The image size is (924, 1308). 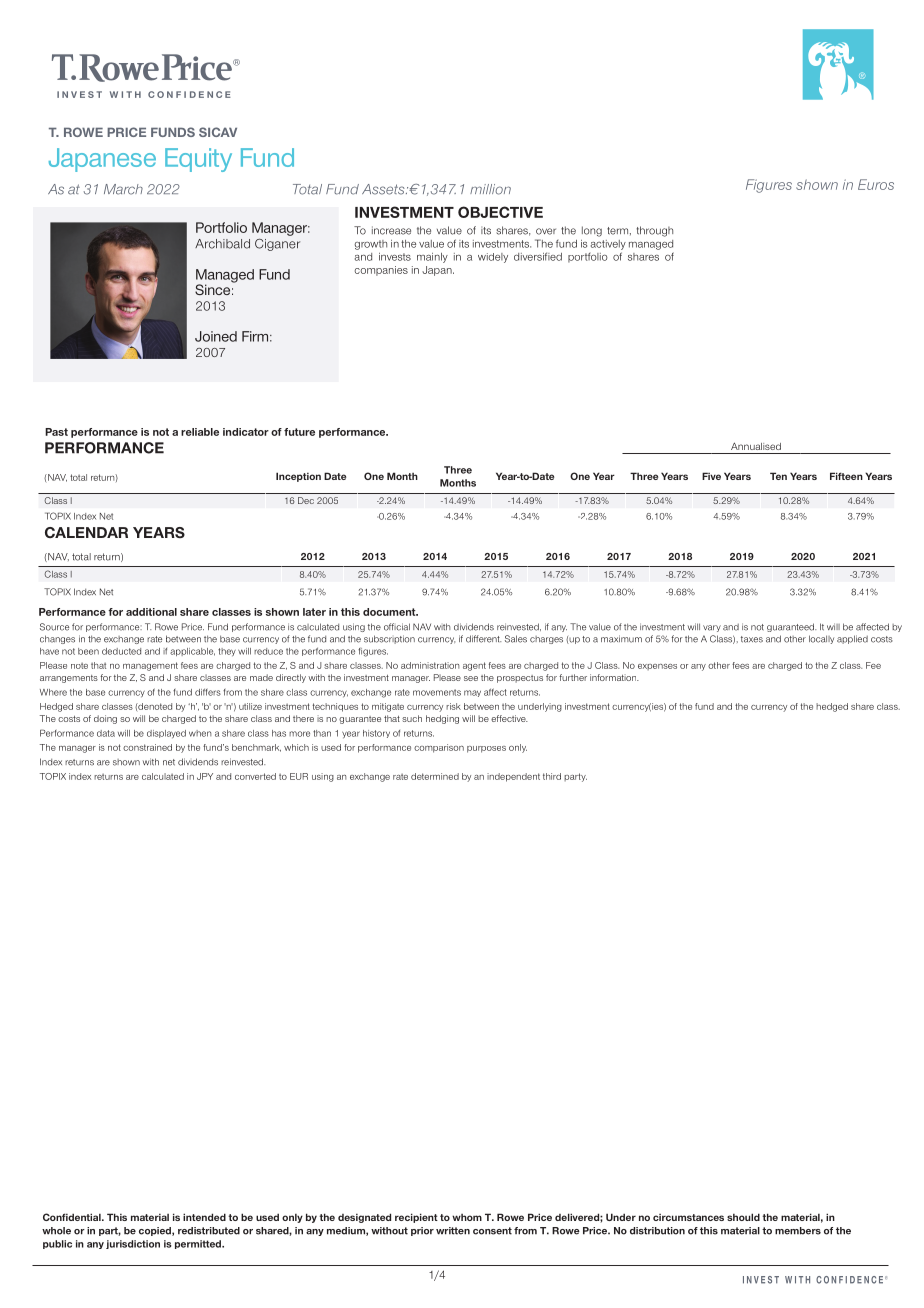 I want to click on official, so click(x=397, y=627).
